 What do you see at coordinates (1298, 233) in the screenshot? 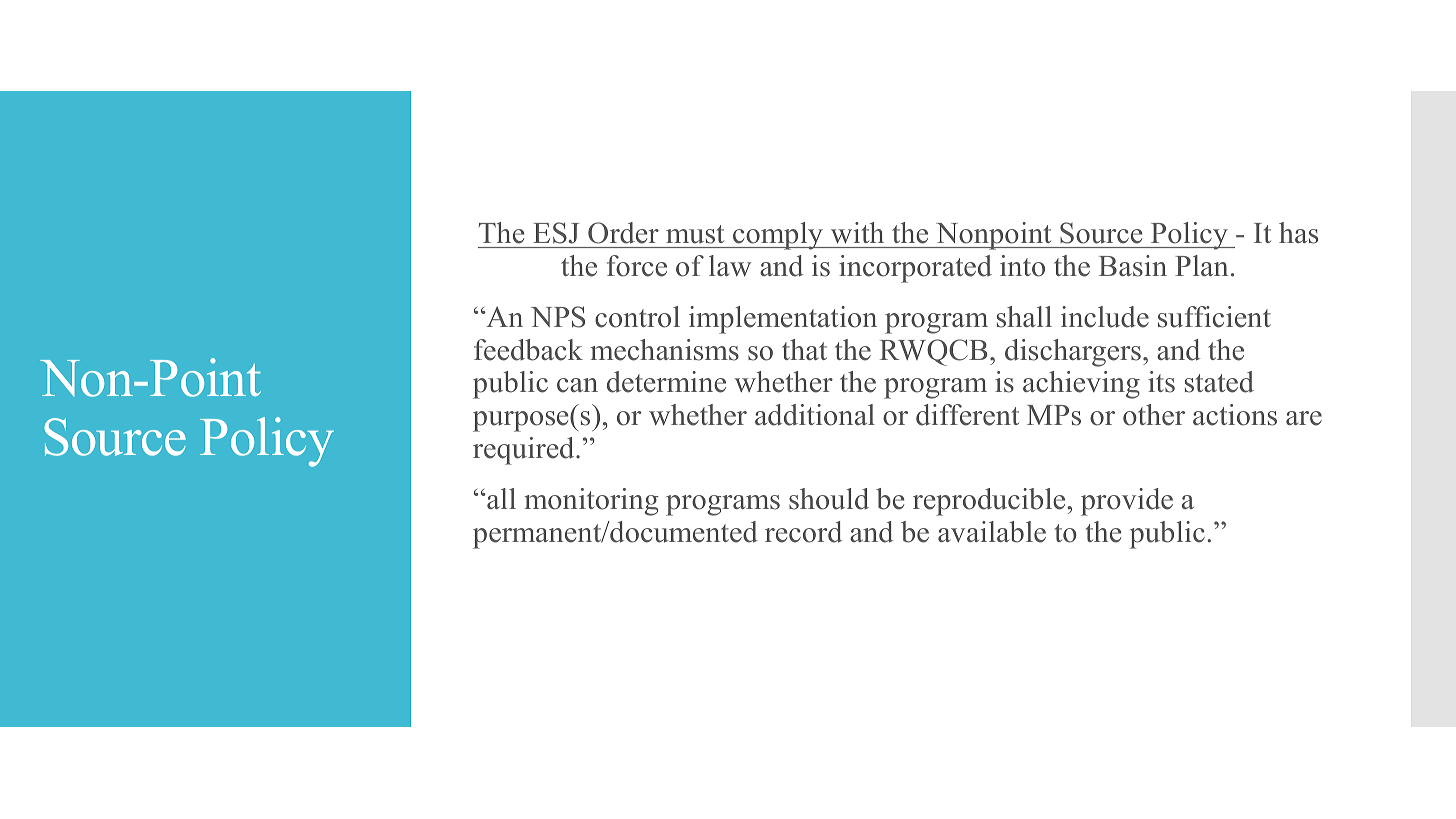
I see `has` at bounding box center [1298, 233].
